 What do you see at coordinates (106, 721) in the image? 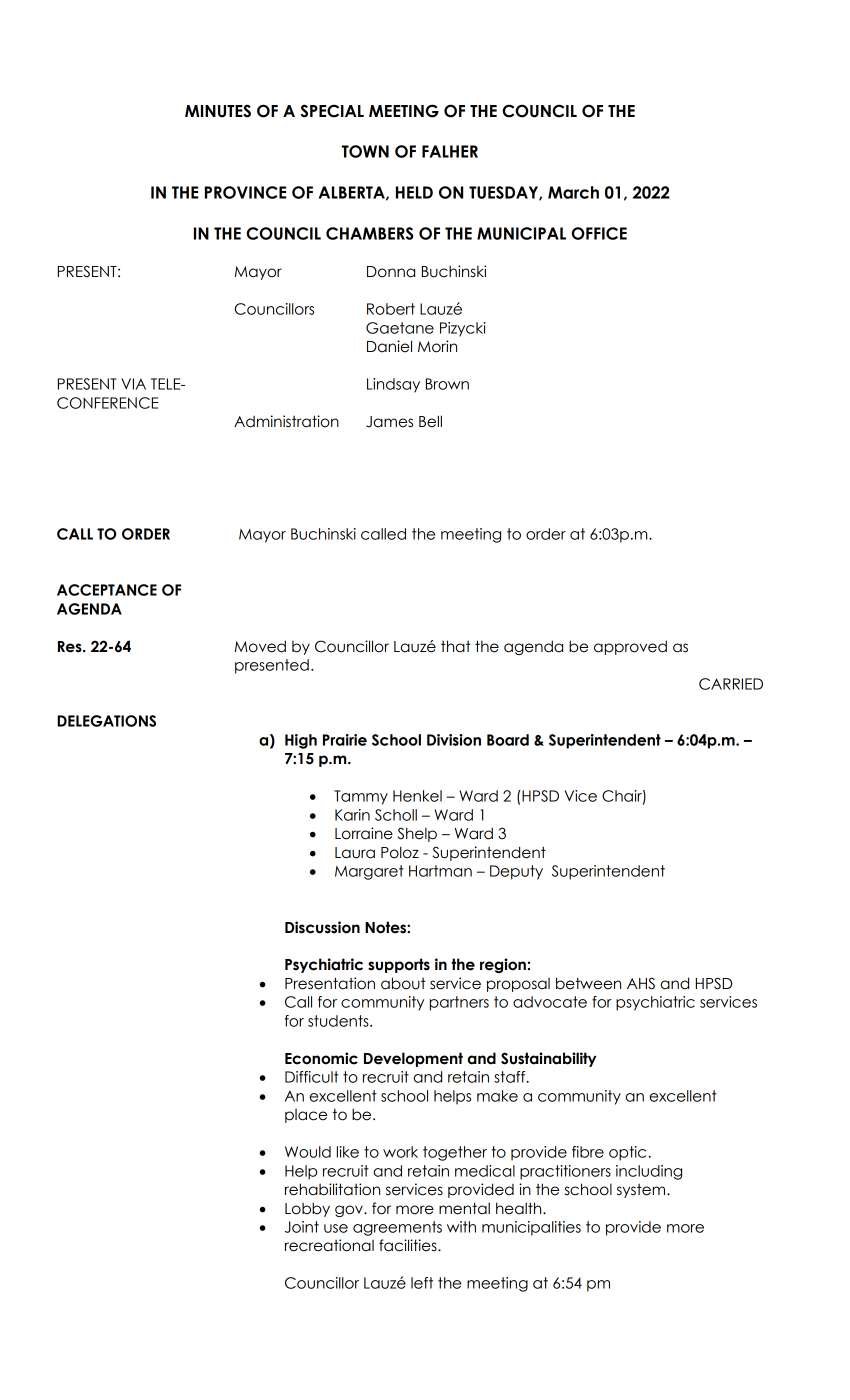
I see `DELEGATIONS` at bounding box center [106, 721].
